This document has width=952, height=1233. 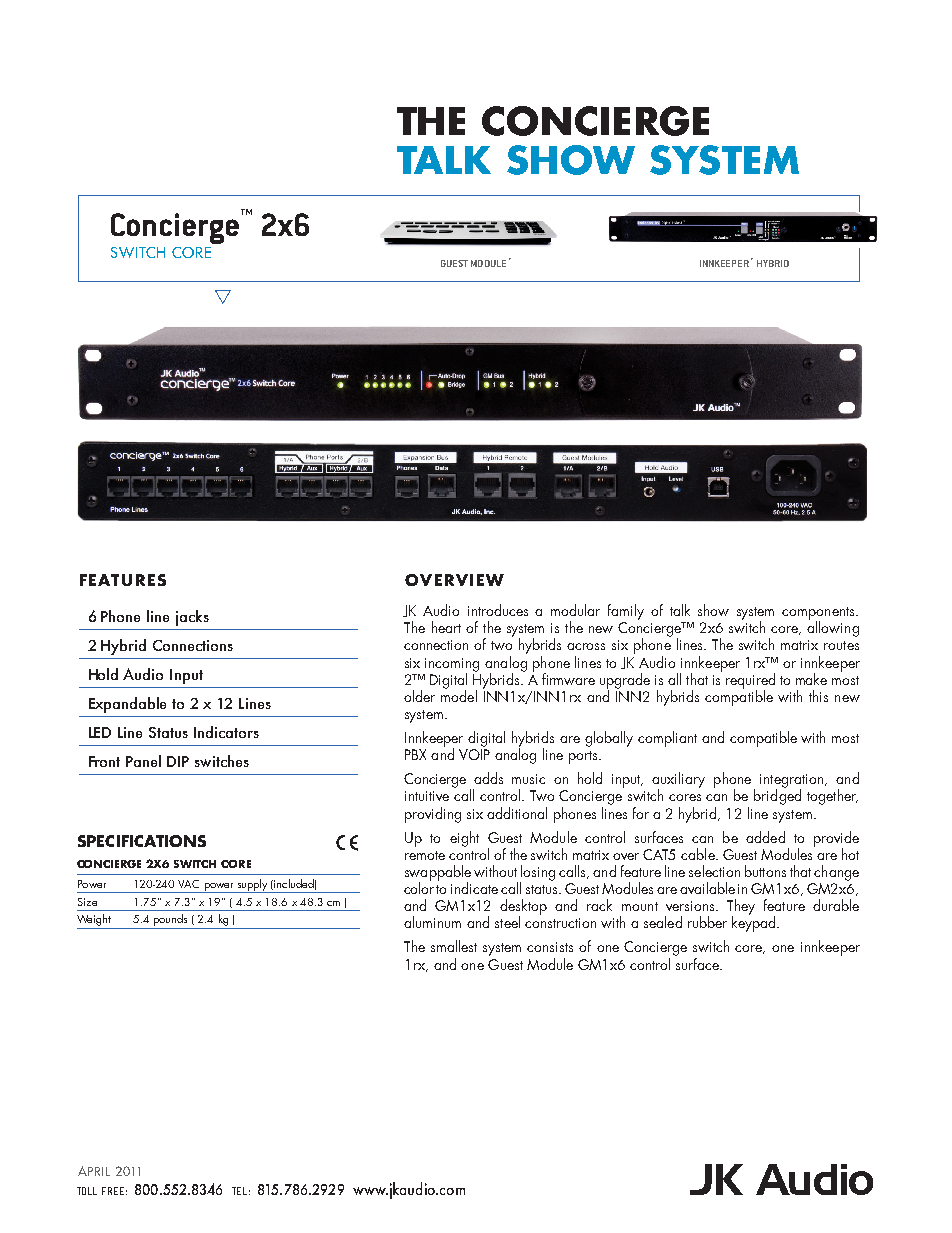 What do you see at coordinates (87, 1191) in the document?
I see `TOLL` at bounding box center [87, 1191].
